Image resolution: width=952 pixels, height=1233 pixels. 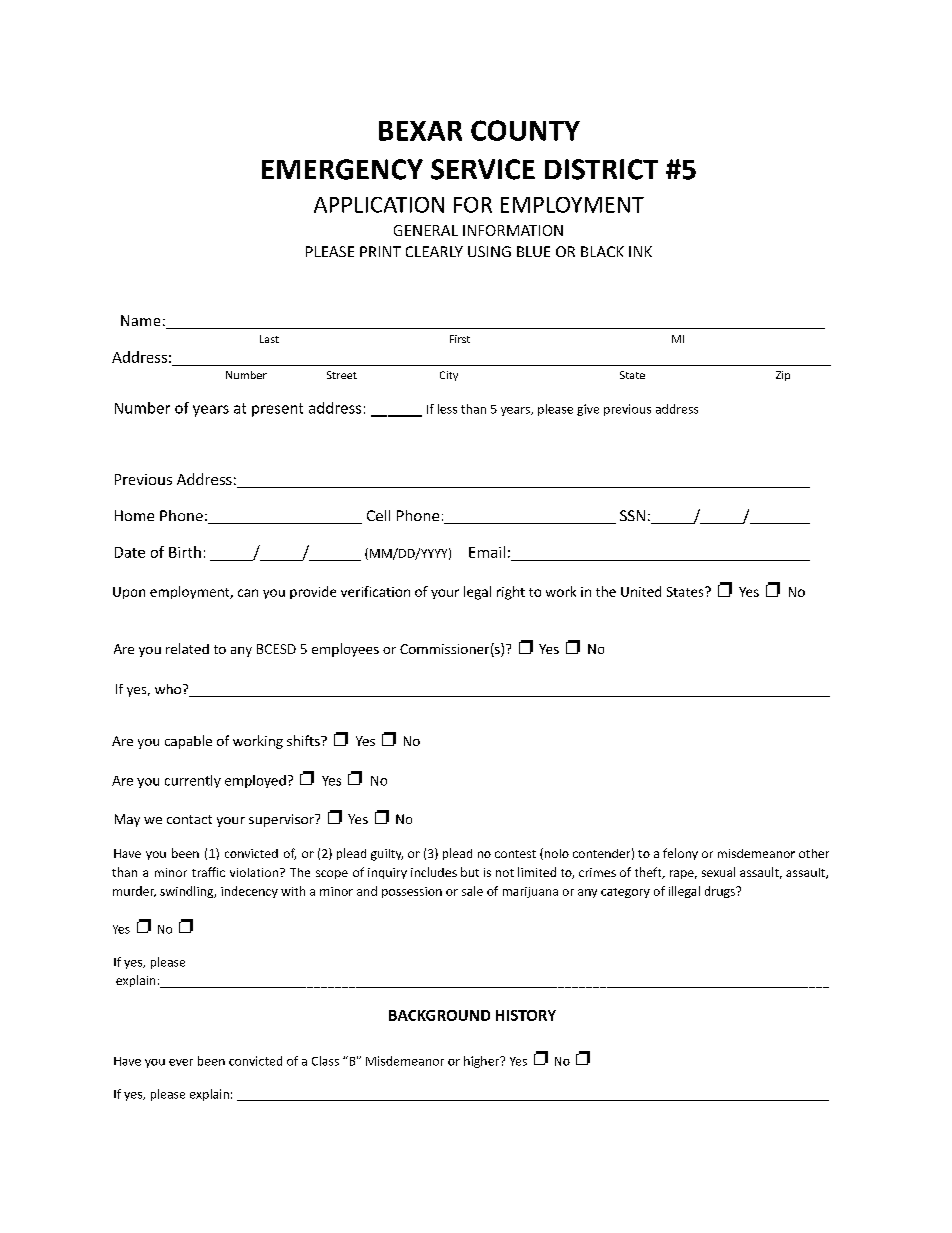 I want to click on DISTRICT, so click(x=601, y=169).
